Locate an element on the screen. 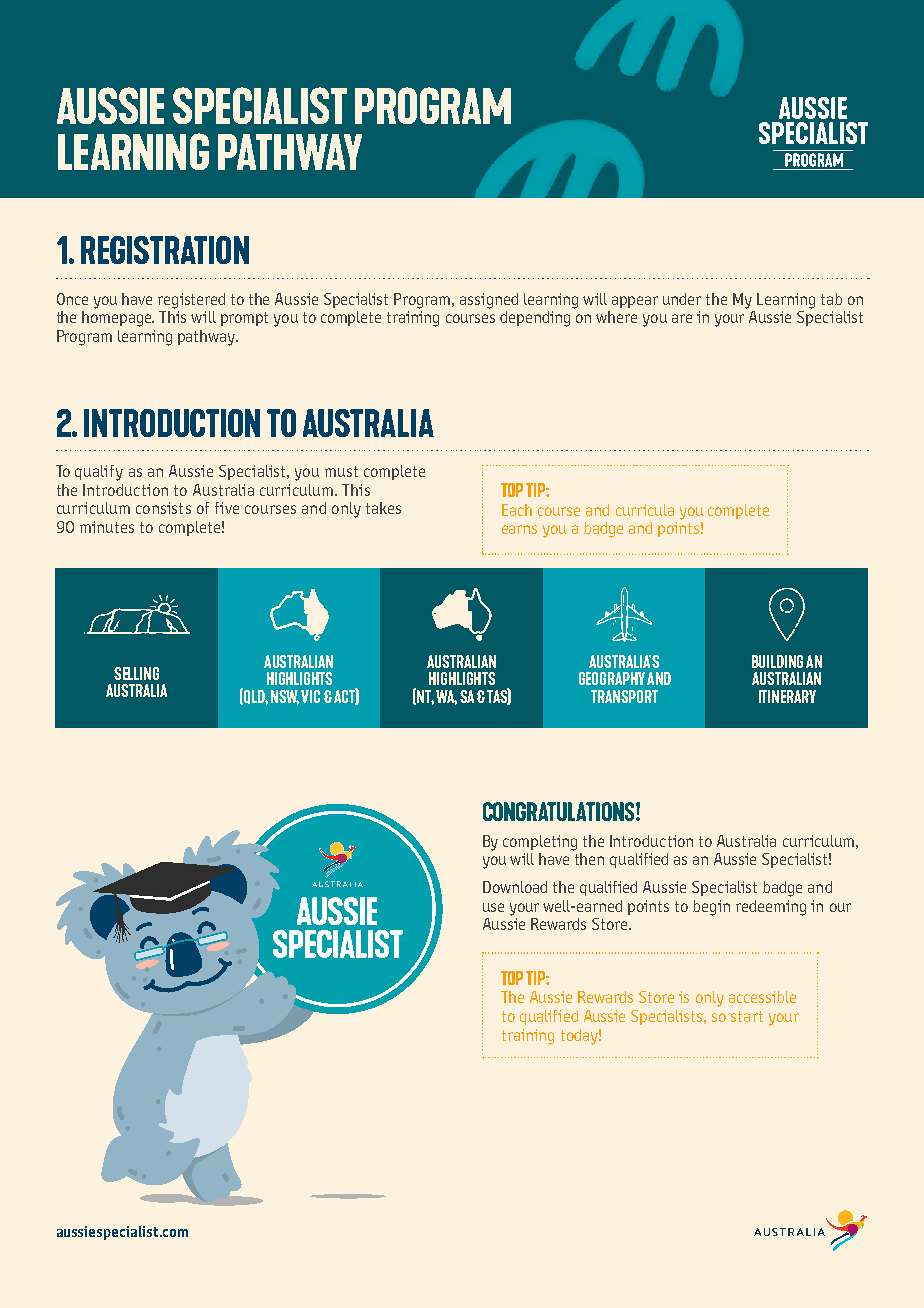  use is located at coordinates (493, 907).
